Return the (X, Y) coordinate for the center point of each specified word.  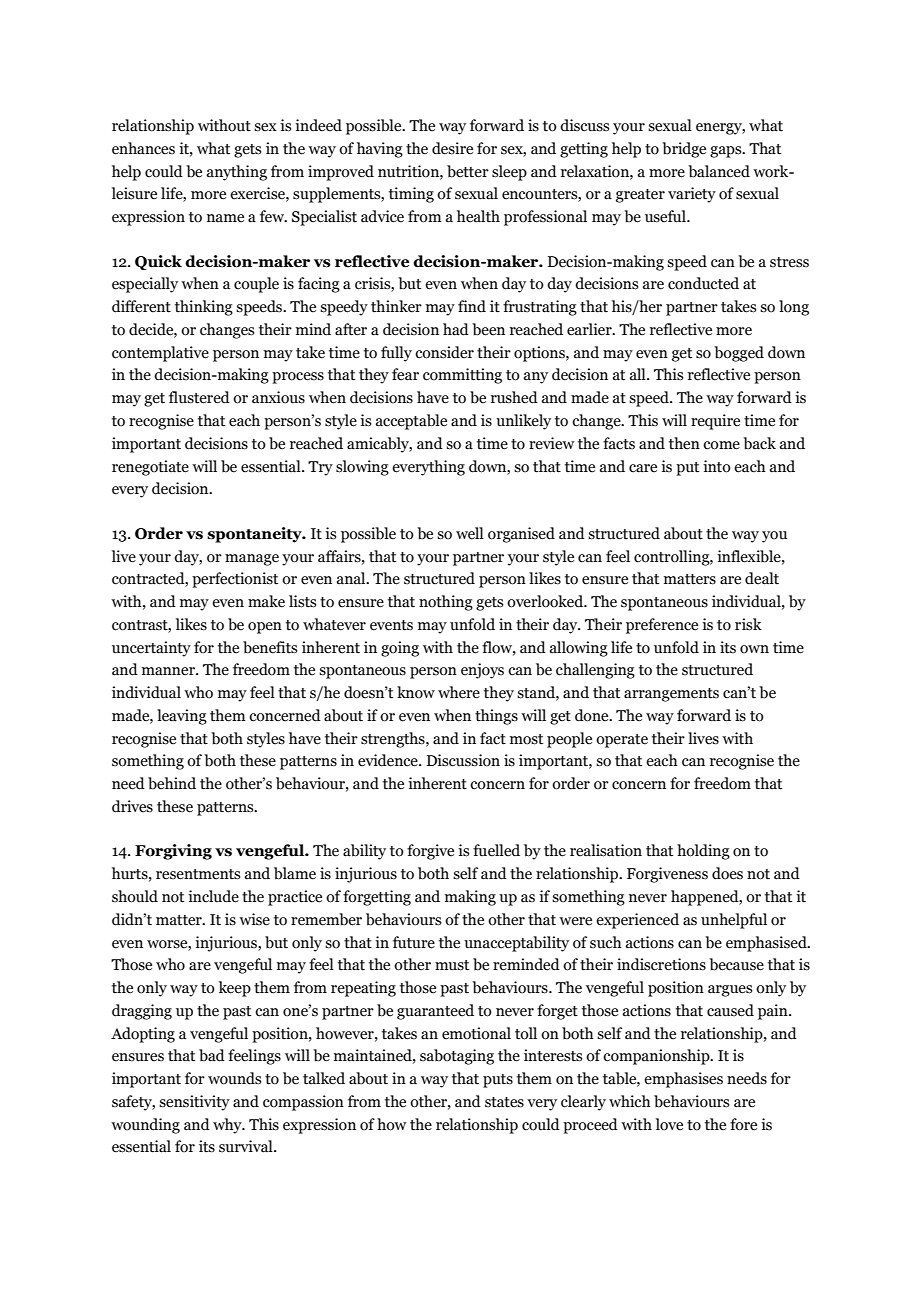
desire (452, 148)
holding (703, 852)
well (470, 533)
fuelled (496, 850)
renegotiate (150, 468)
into (717, 466)
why (228, 1126)
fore (743, 1124)
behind (172, 783)
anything (237, 173)
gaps (727, 152)
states (504, 1102)
